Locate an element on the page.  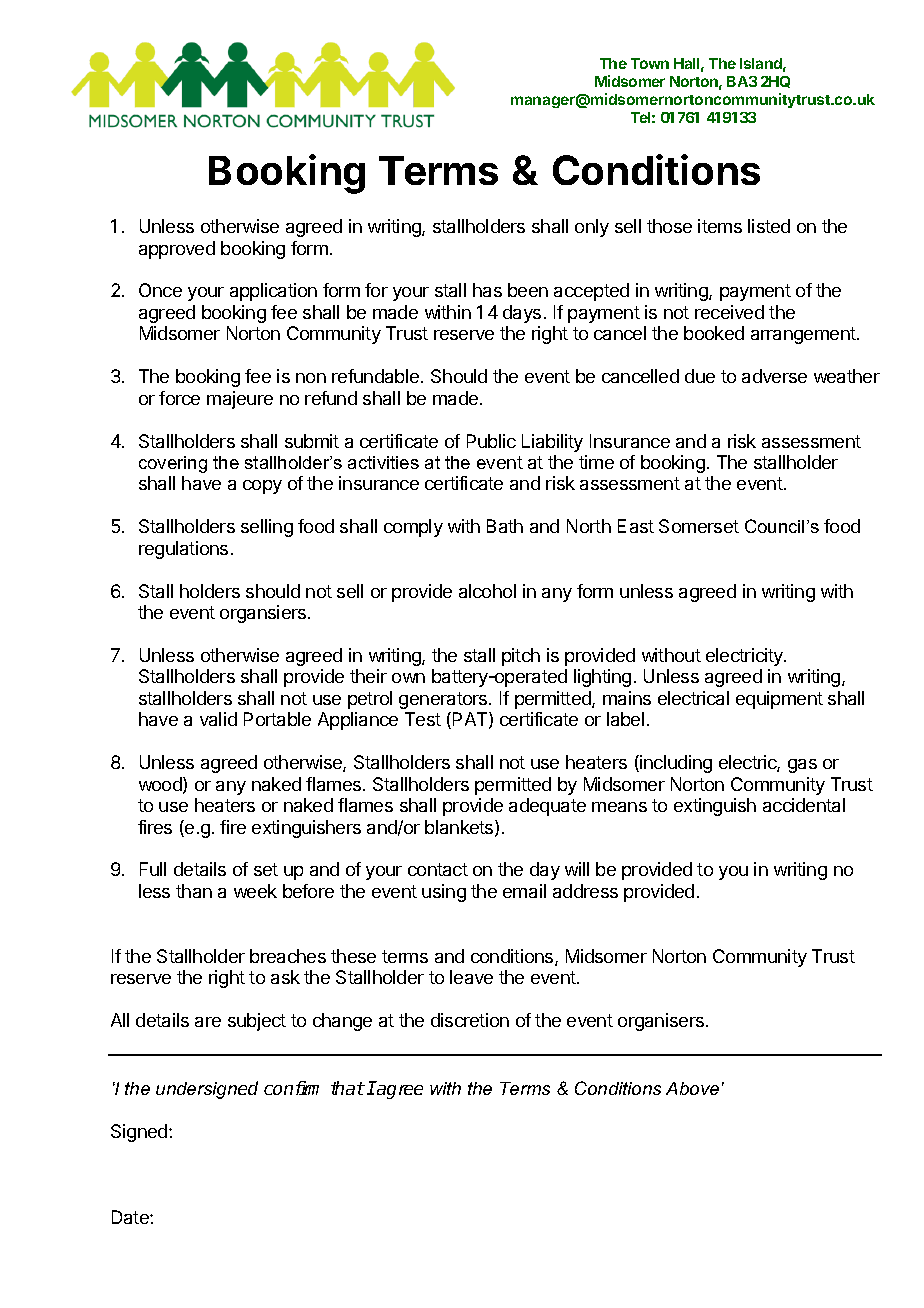
email is located at coordinates (524, 891).
